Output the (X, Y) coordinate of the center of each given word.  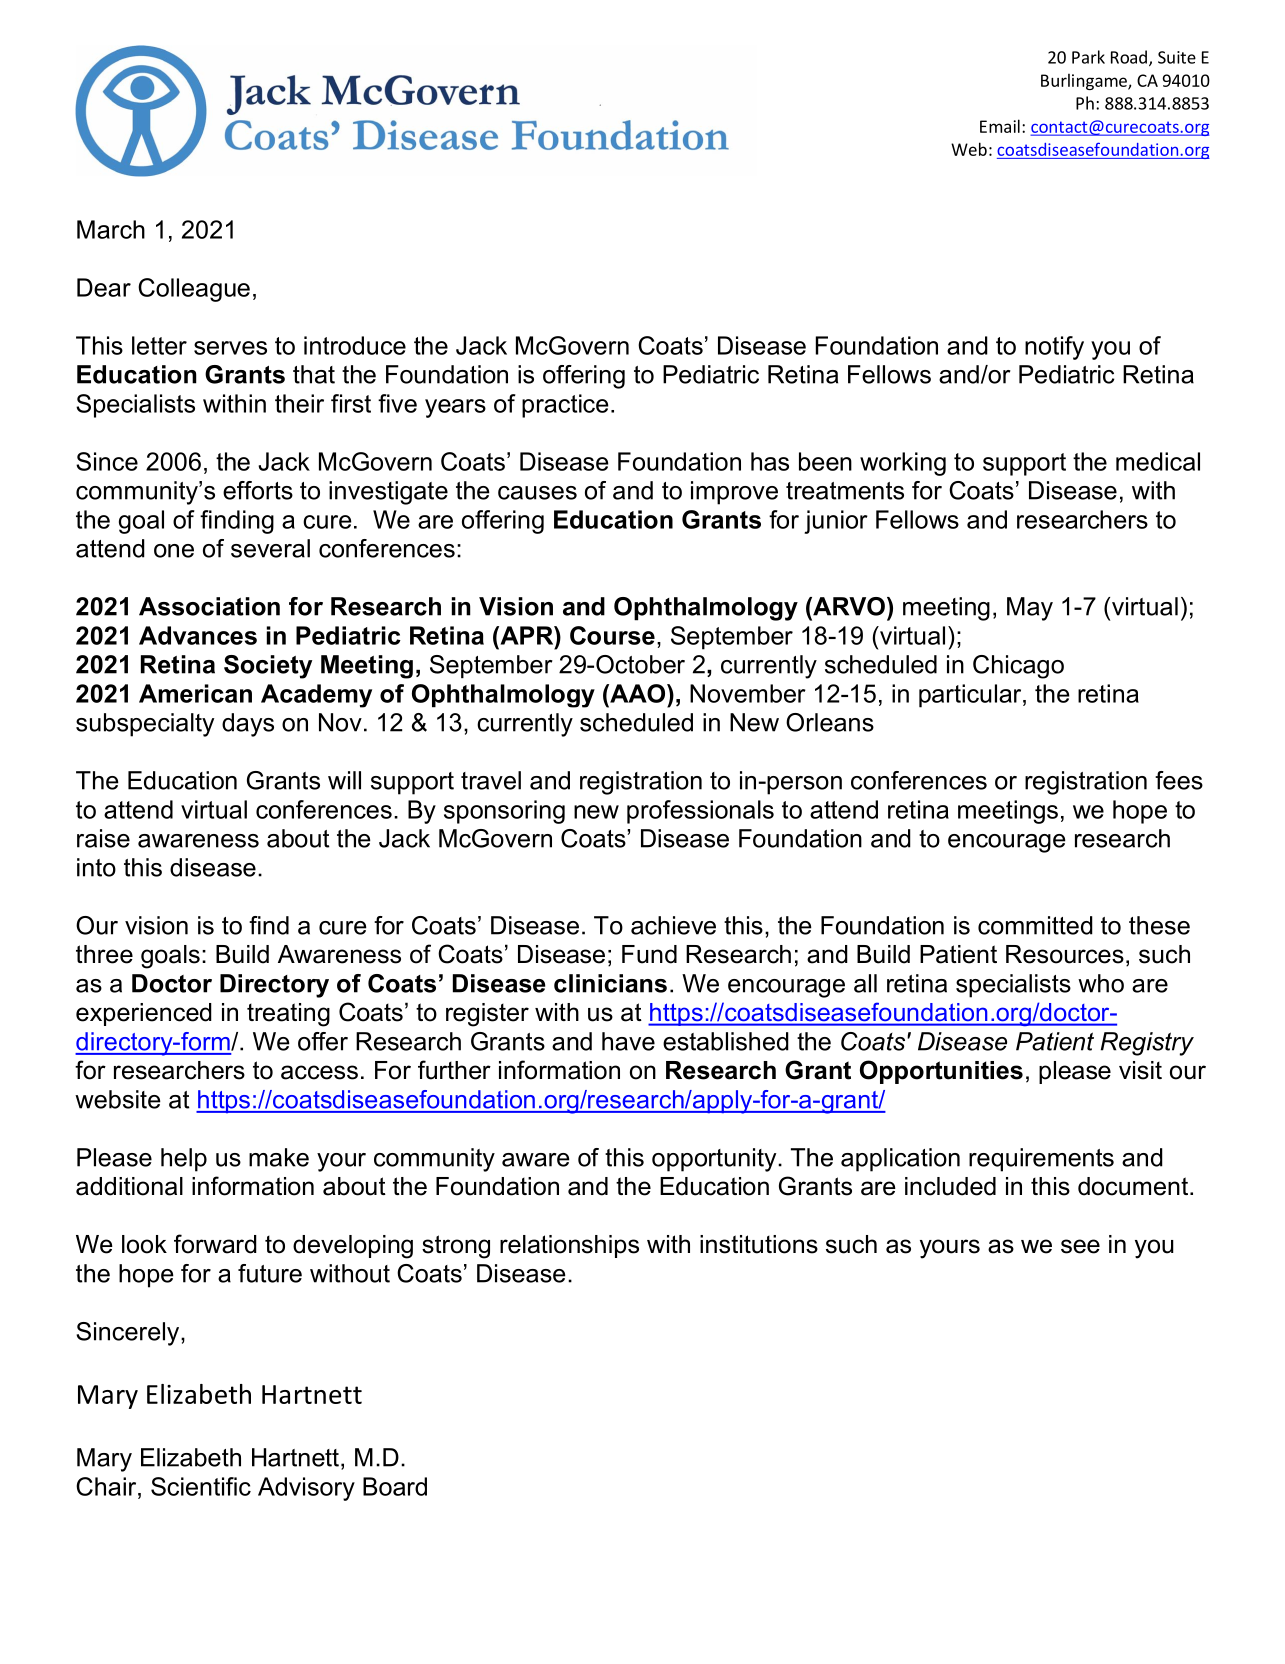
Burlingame (1085, 81)
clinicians (610, 983)
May (1030, 609)
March (111, 229)
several (270, 548)
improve (734, 493)
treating (288, 1015)
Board (395, 1486)
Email (1000, 126)
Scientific (201, 1486)
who (1101, 983)
